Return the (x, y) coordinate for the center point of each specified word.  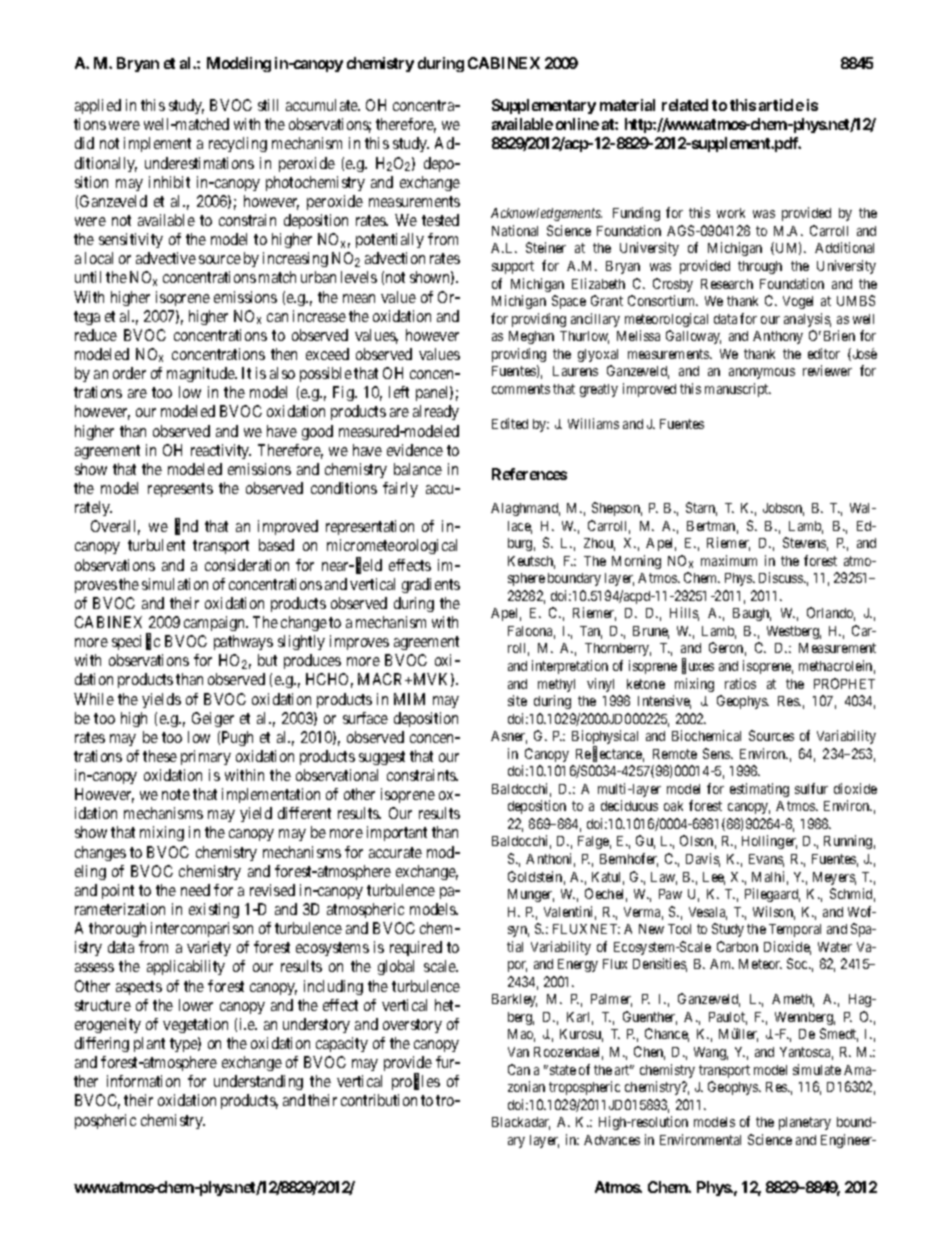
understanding (258, 1082)
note (176, 794)
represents (180, 490)
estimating (759, 790)
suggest (382, 758)
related (685, 105)
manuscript (738, 390)
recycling (238, 144)
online (577, 124)
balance (418, 469)
